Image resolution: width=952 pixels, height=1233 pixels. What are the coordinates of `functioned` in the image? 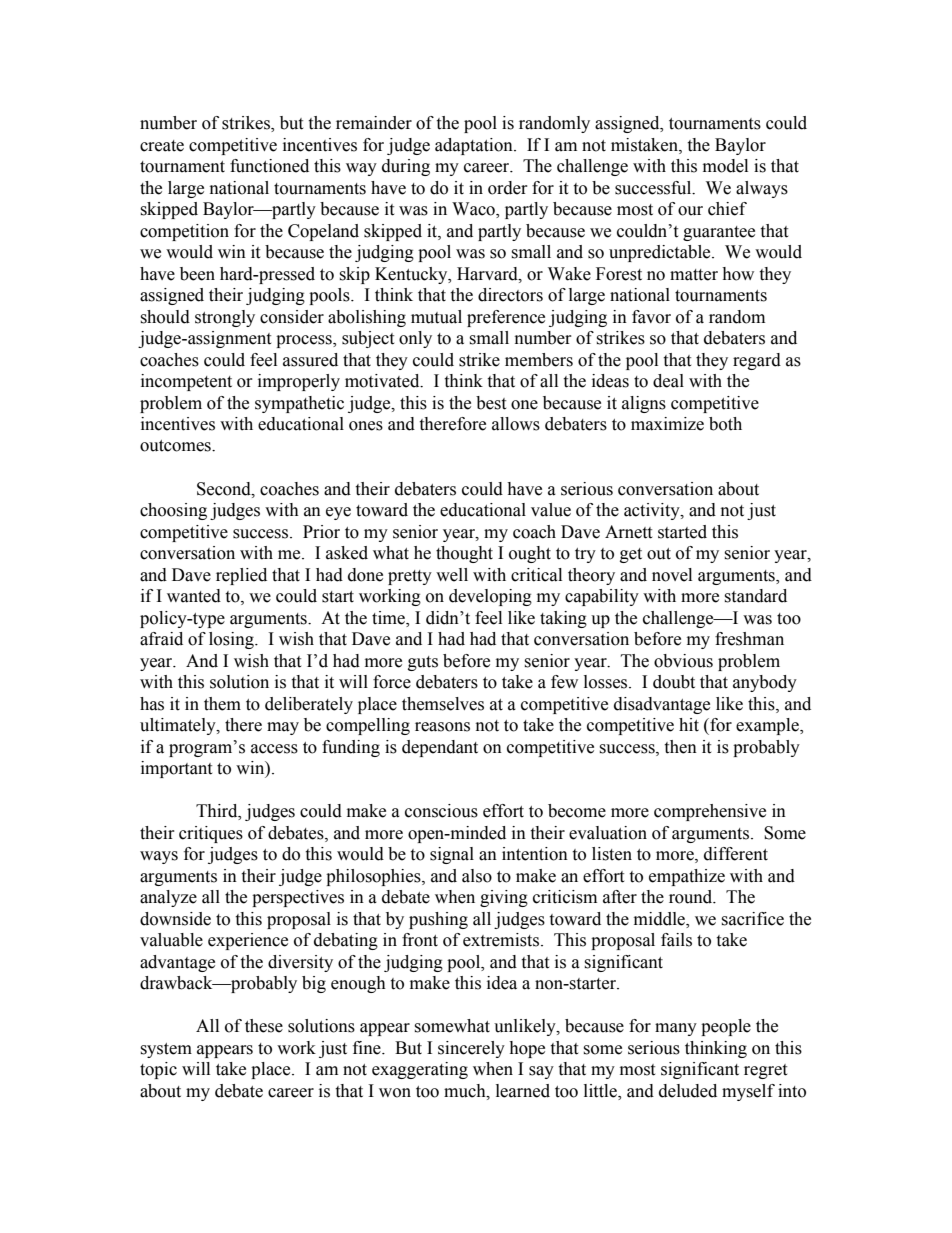 It's located at (269, 166).
